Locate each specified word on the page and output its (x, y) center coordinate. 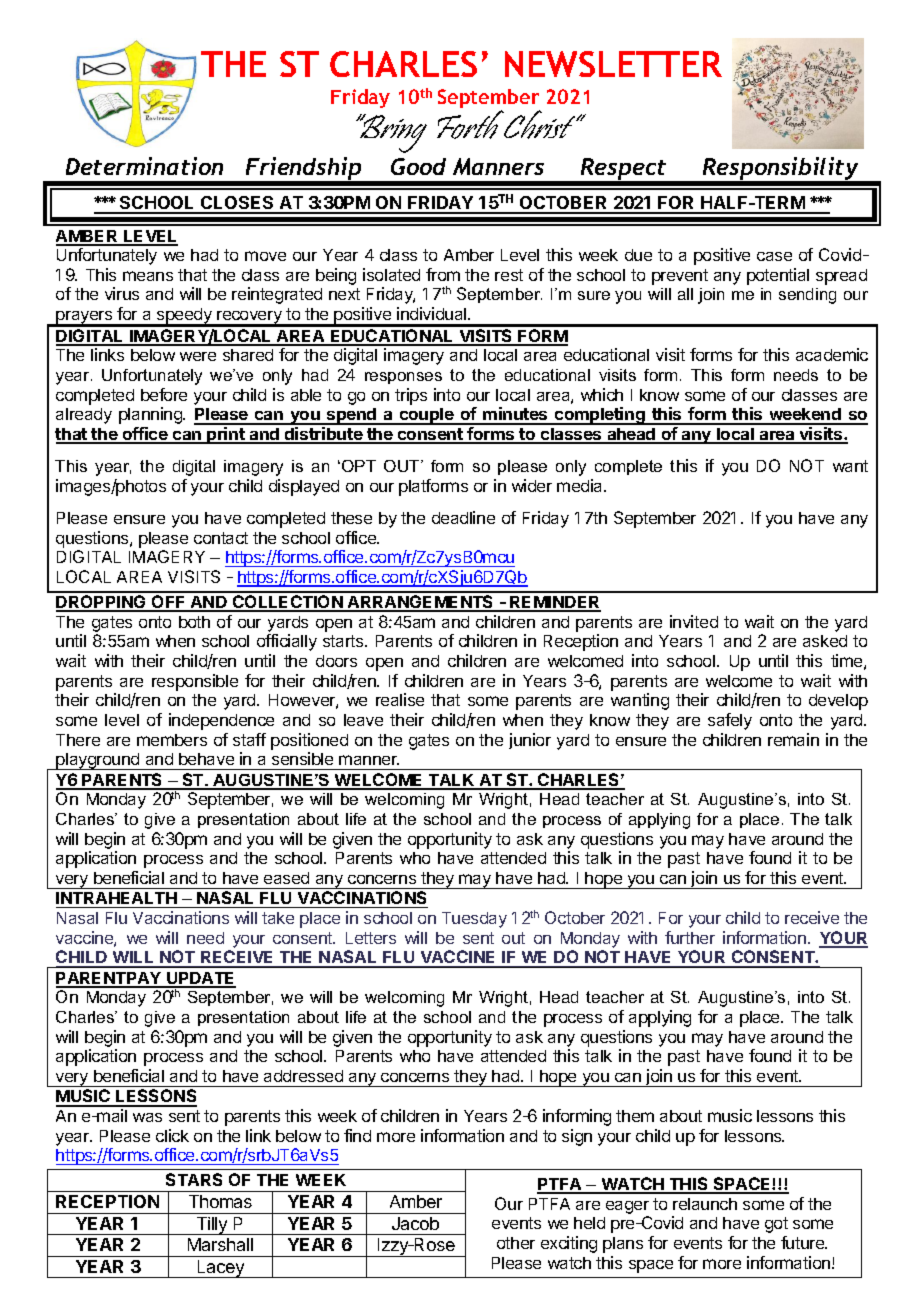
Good (418, 166)
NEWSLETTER (613, 64)
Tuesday (474, 920)
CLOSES (237, 204)
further (690, 937)
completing (600, 416)
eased (286, 878)
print (226, 435)
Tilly (212, 1226)
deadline (463, 517)
